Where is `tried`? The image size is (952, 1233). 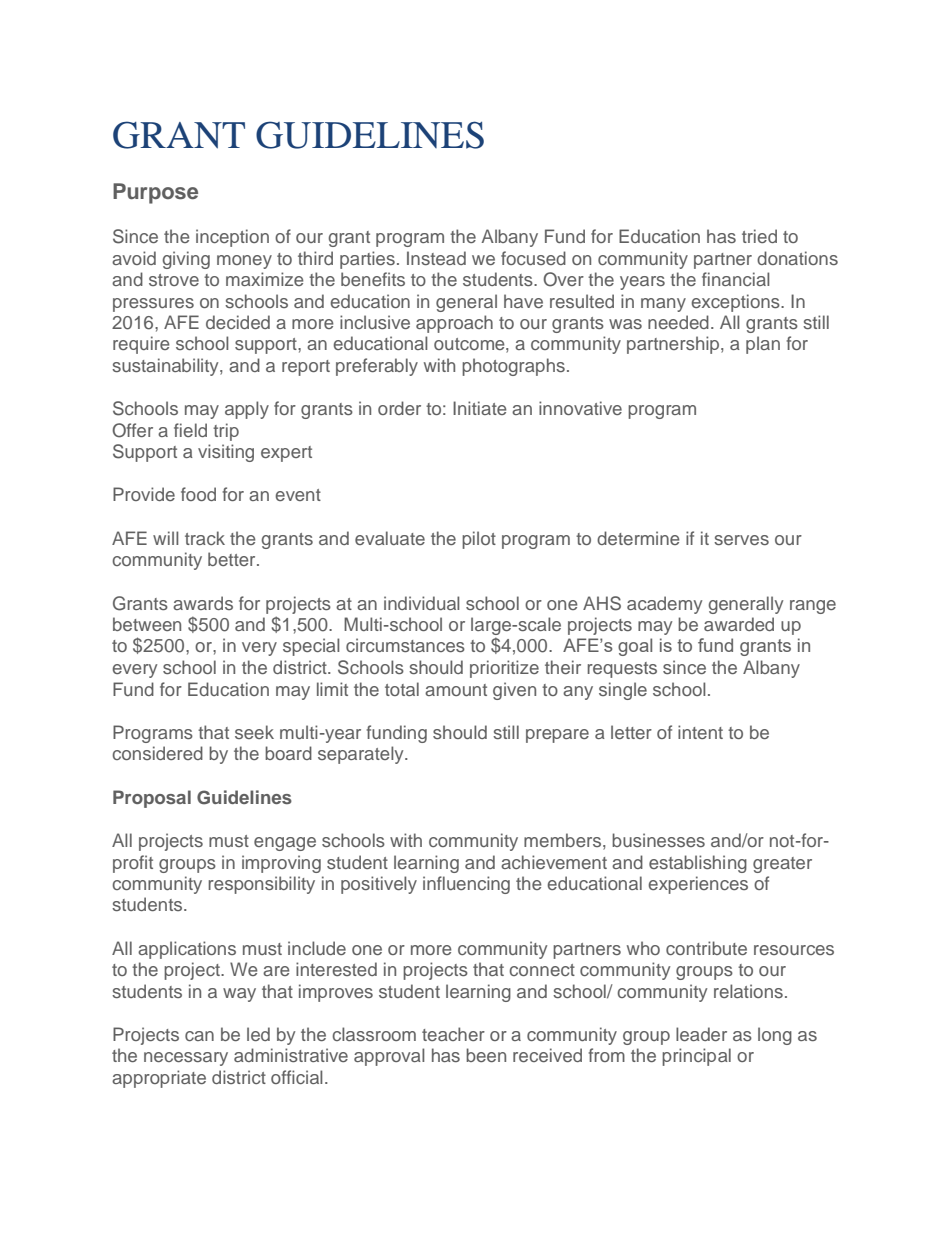
tried is located at coordinates (759, 236).
